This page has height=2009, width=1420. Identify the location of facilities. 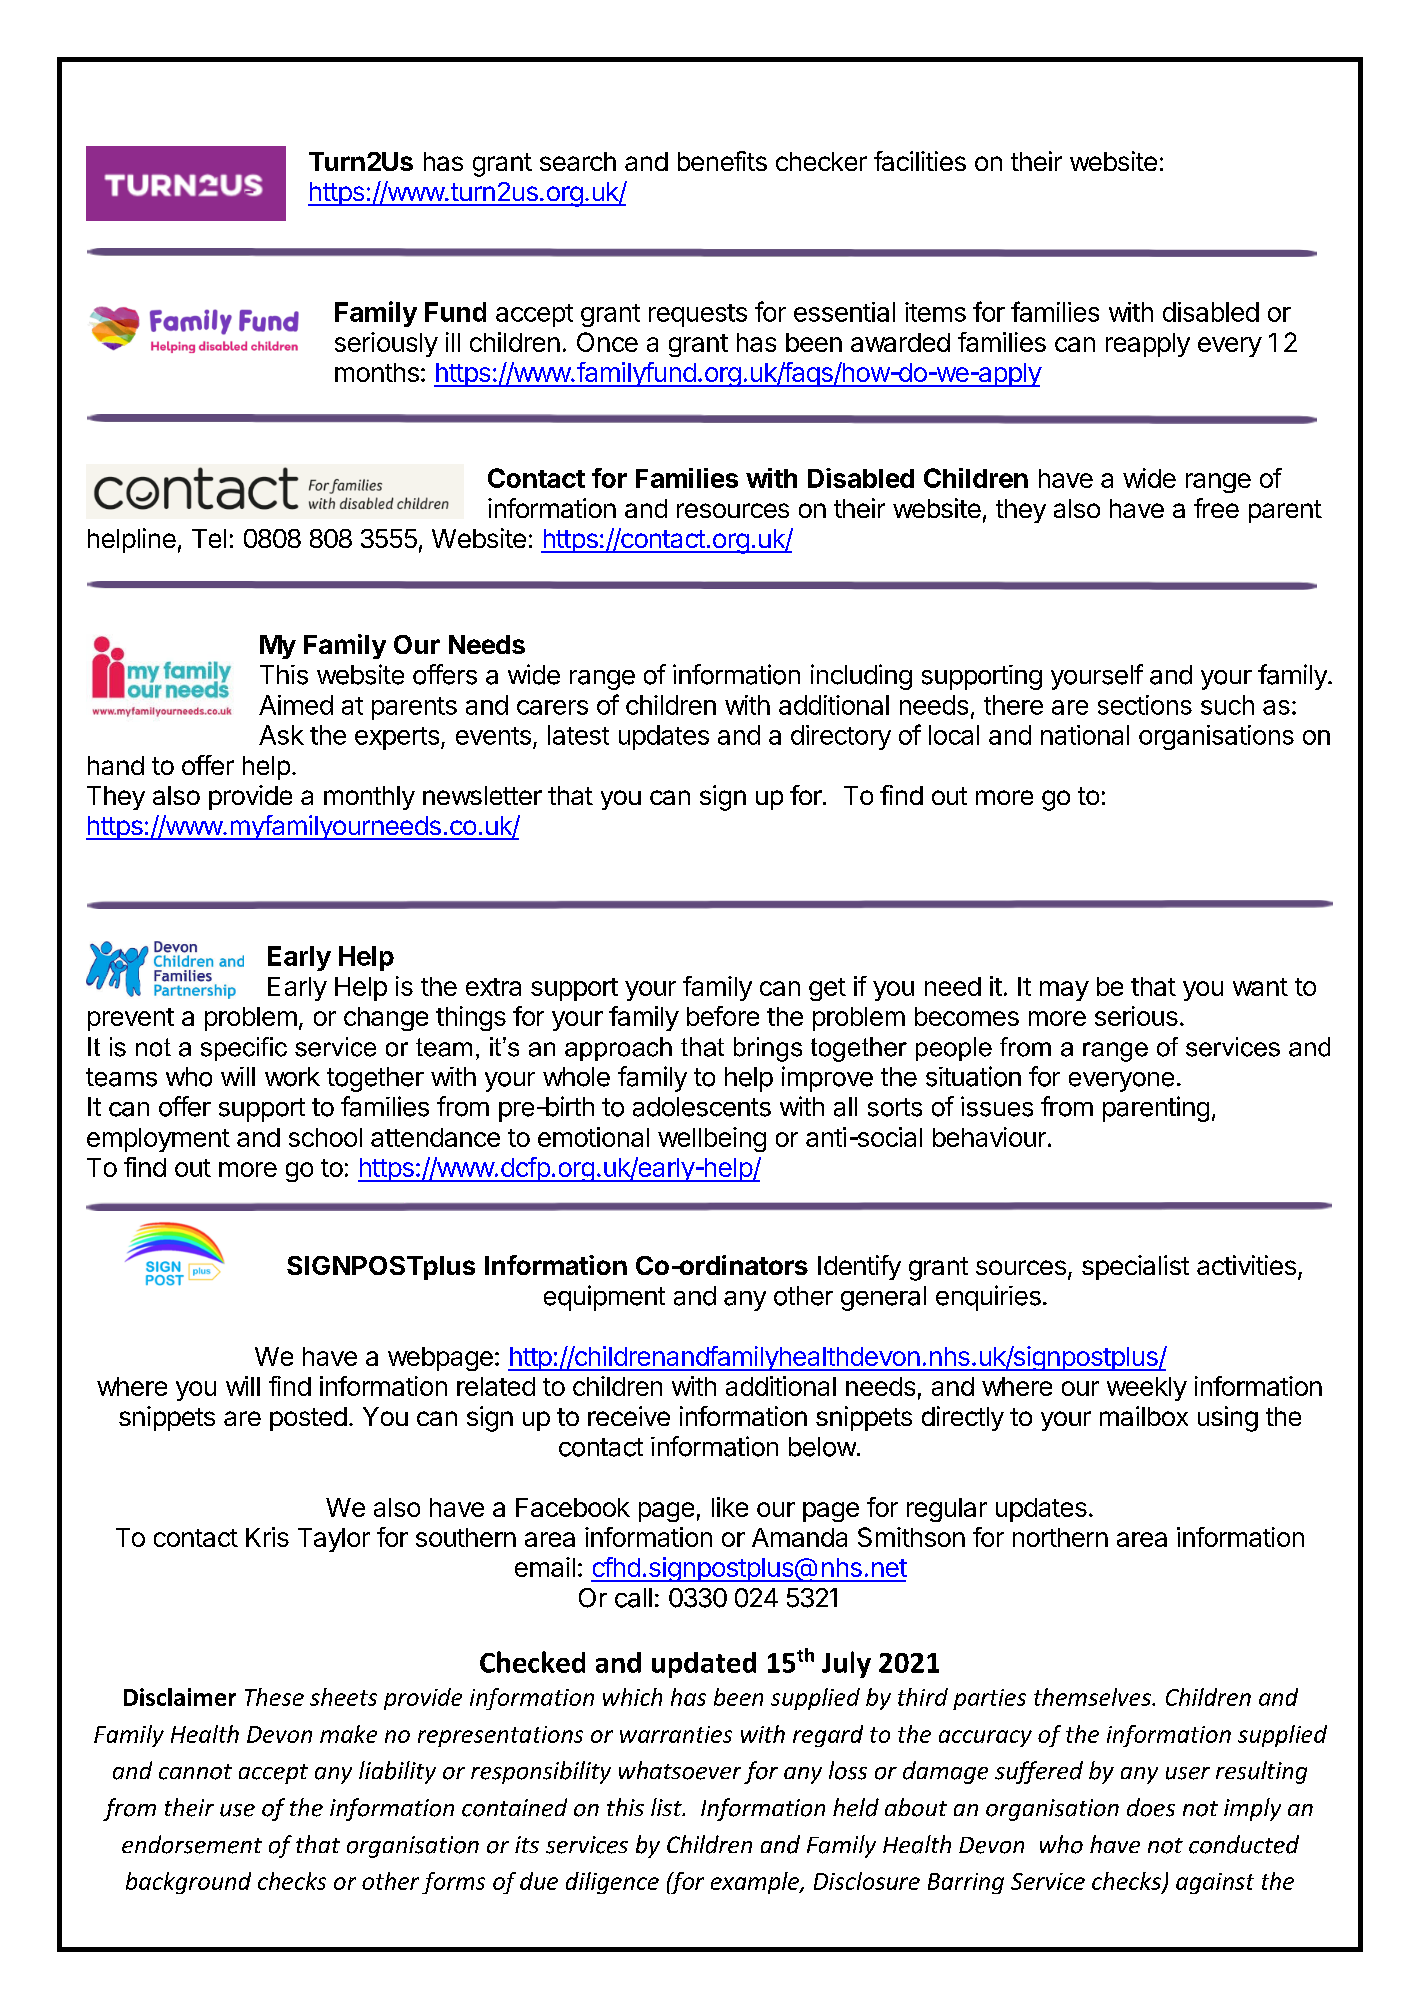
(920, 161).
